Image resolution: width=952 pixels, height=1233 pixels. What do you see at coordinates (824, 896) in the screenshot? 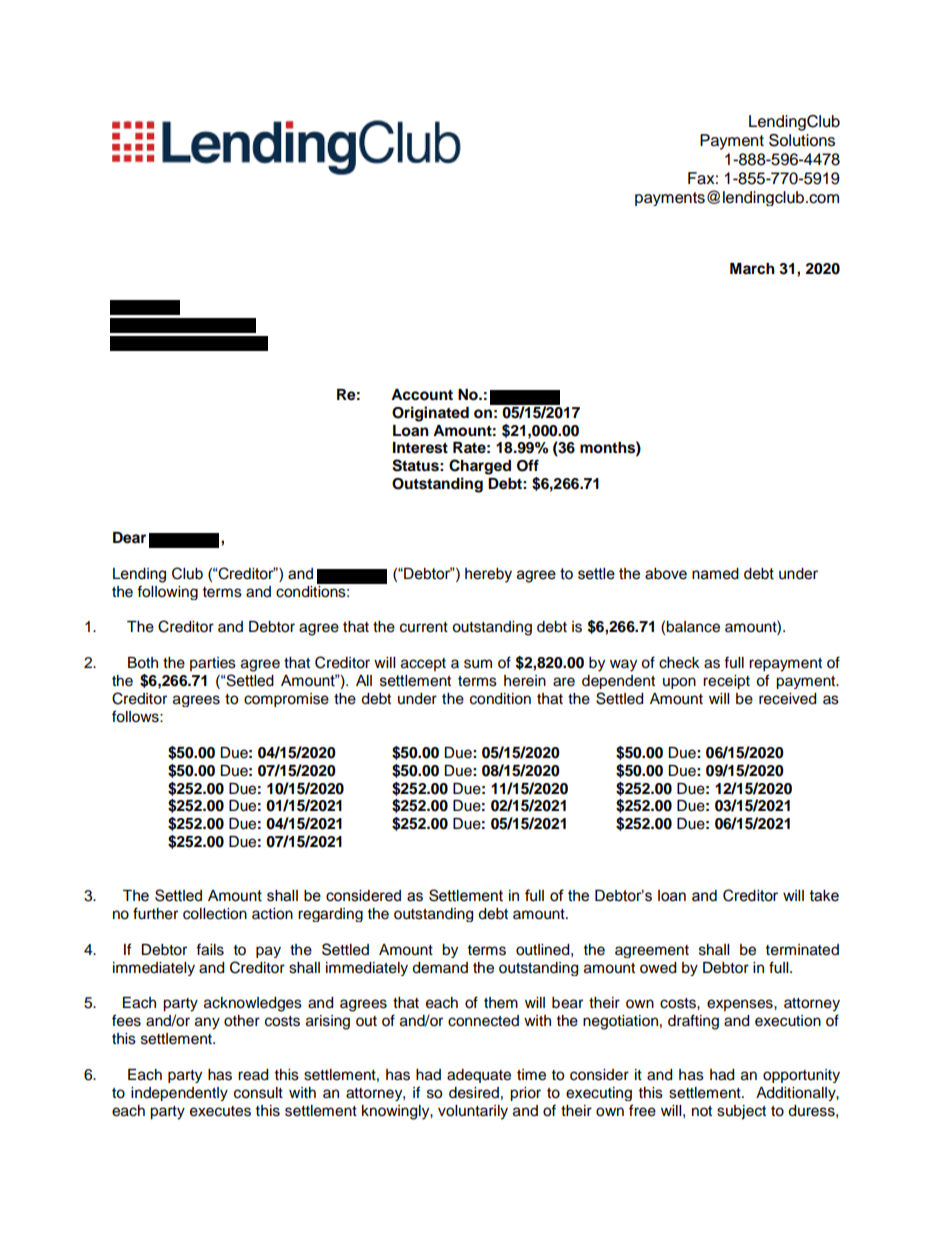
I see `take` at bounding box center [824, 896].
